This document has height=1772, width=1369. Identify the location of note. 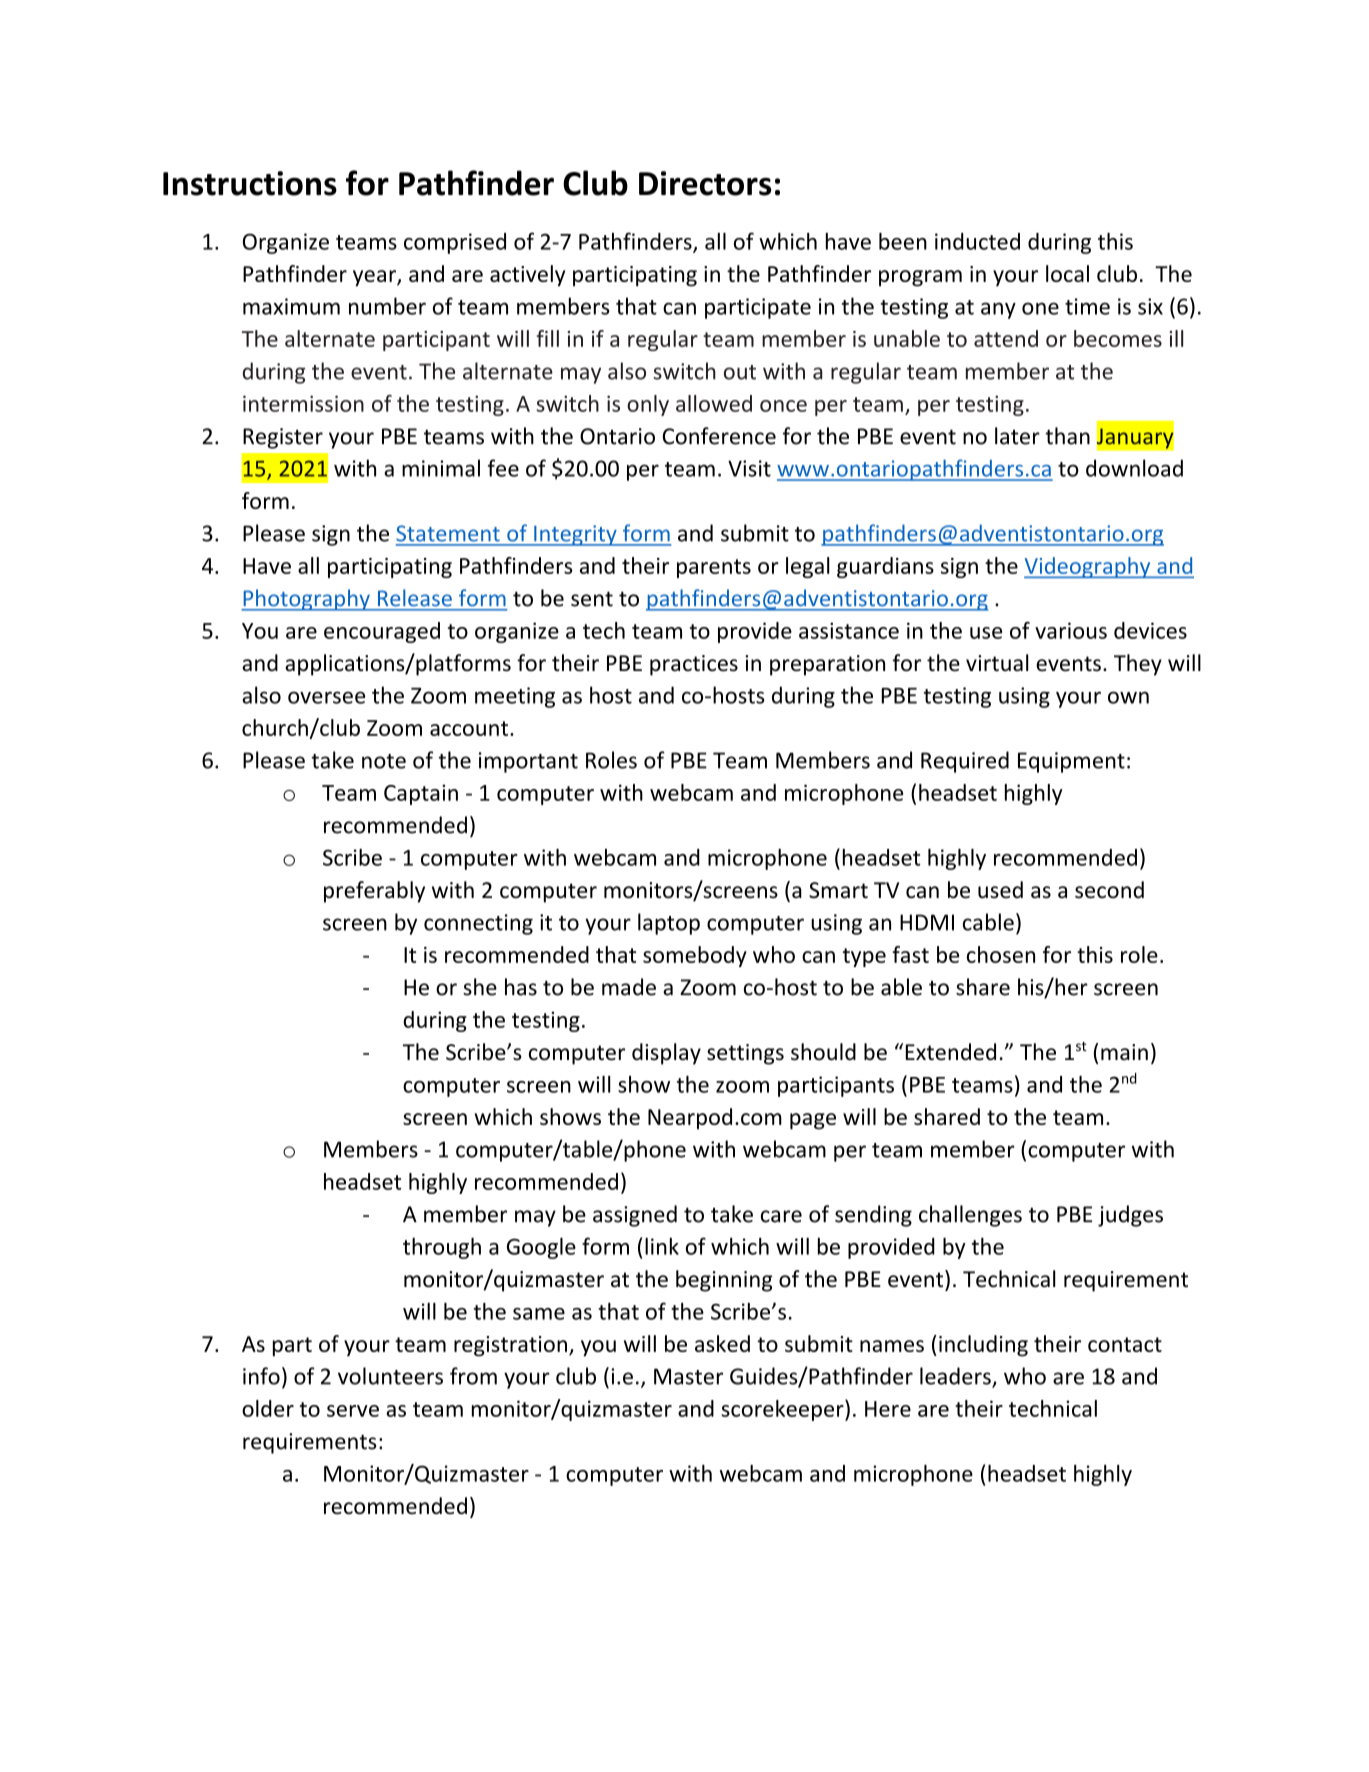
(384, 761).
